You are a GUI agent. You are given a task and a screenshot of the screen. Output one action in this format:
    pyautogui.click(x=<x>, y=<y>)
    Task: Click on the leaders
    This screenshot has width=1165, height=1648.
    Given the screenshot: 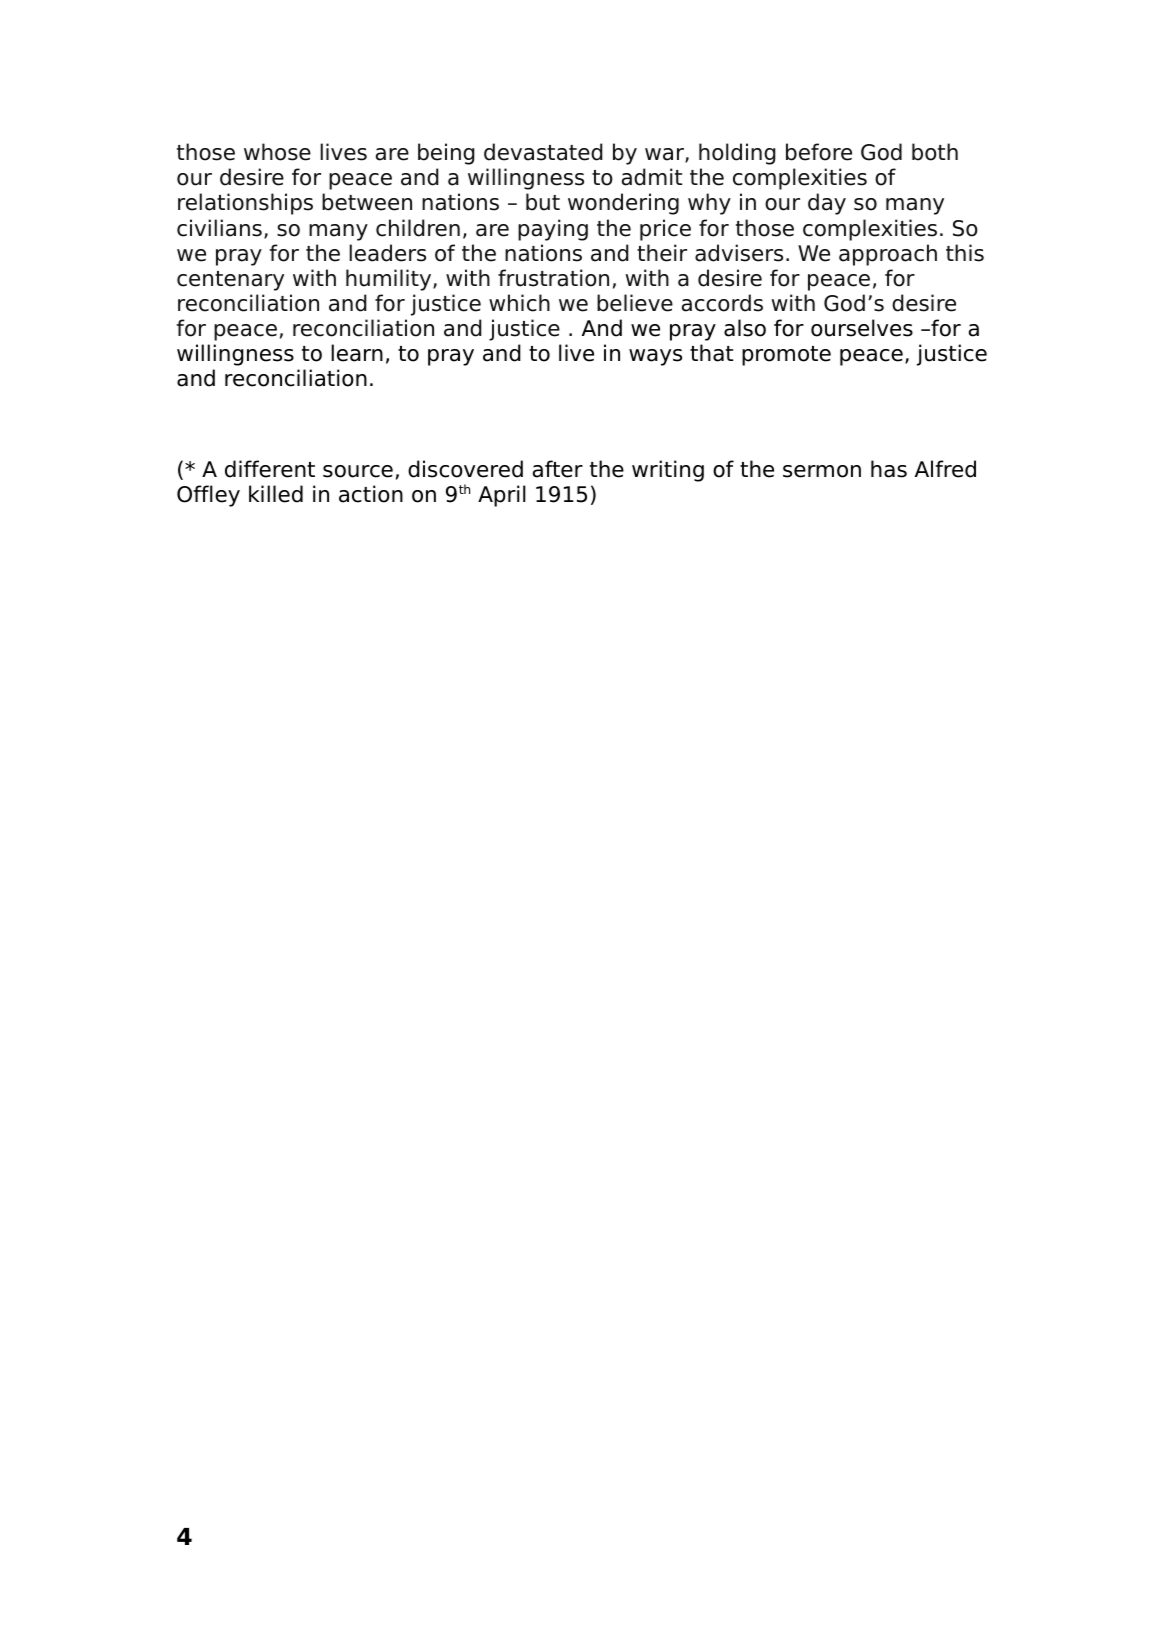 What is the action you would take?
    pyautogui.click(x=387, y=253)
